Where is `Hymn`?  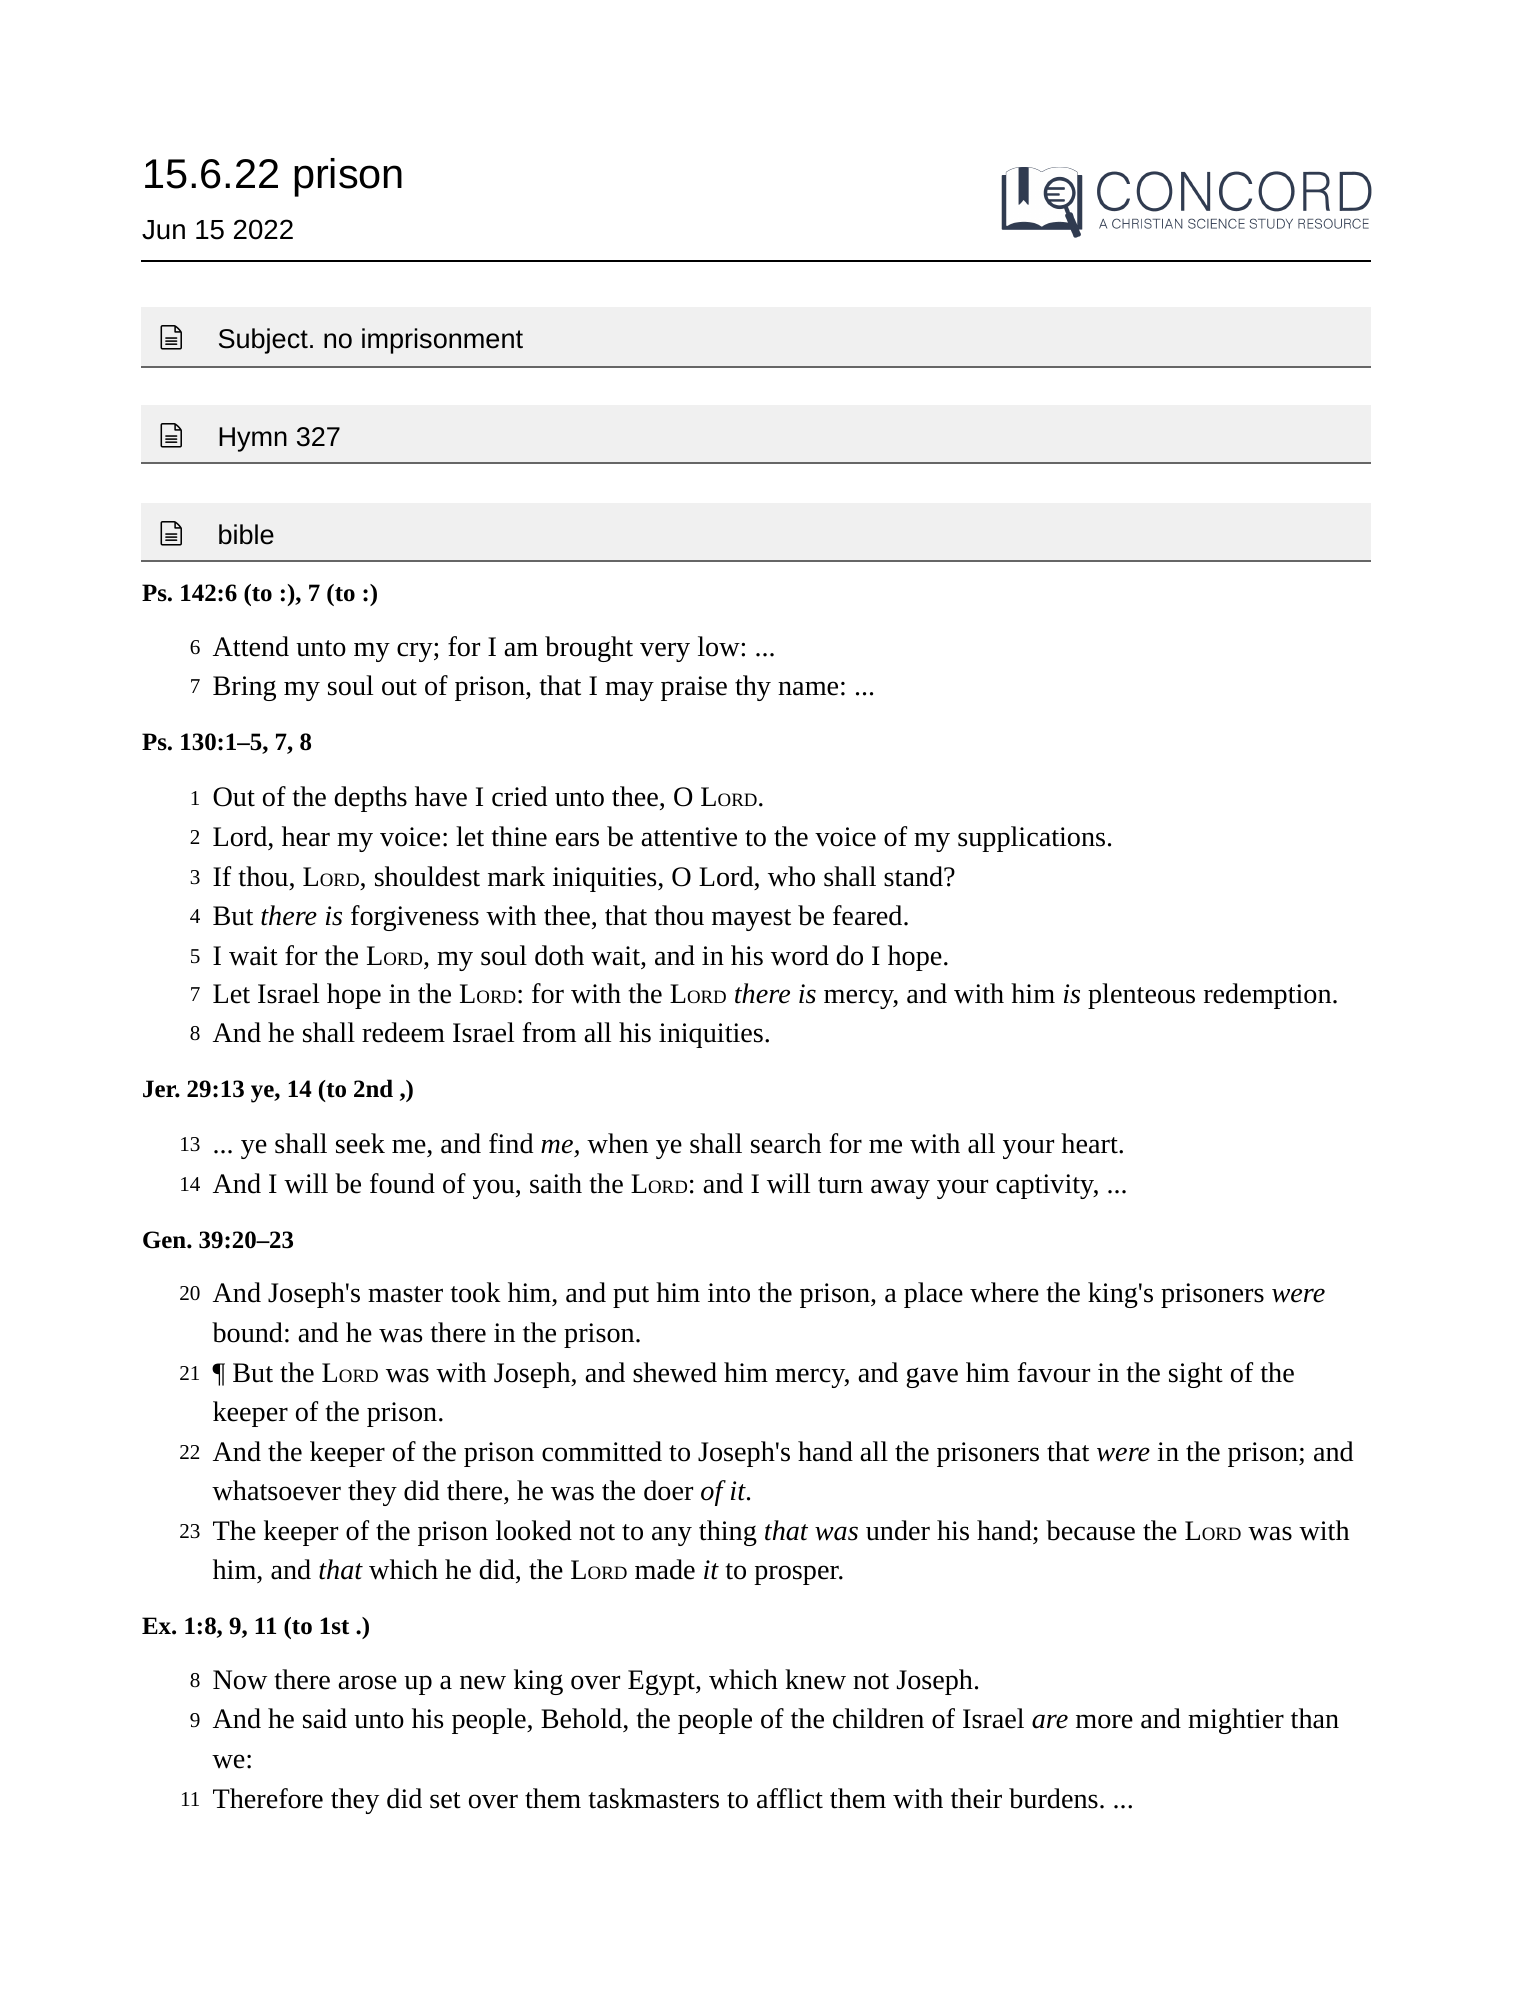
Hymn is located at coordinates (253, 439).
